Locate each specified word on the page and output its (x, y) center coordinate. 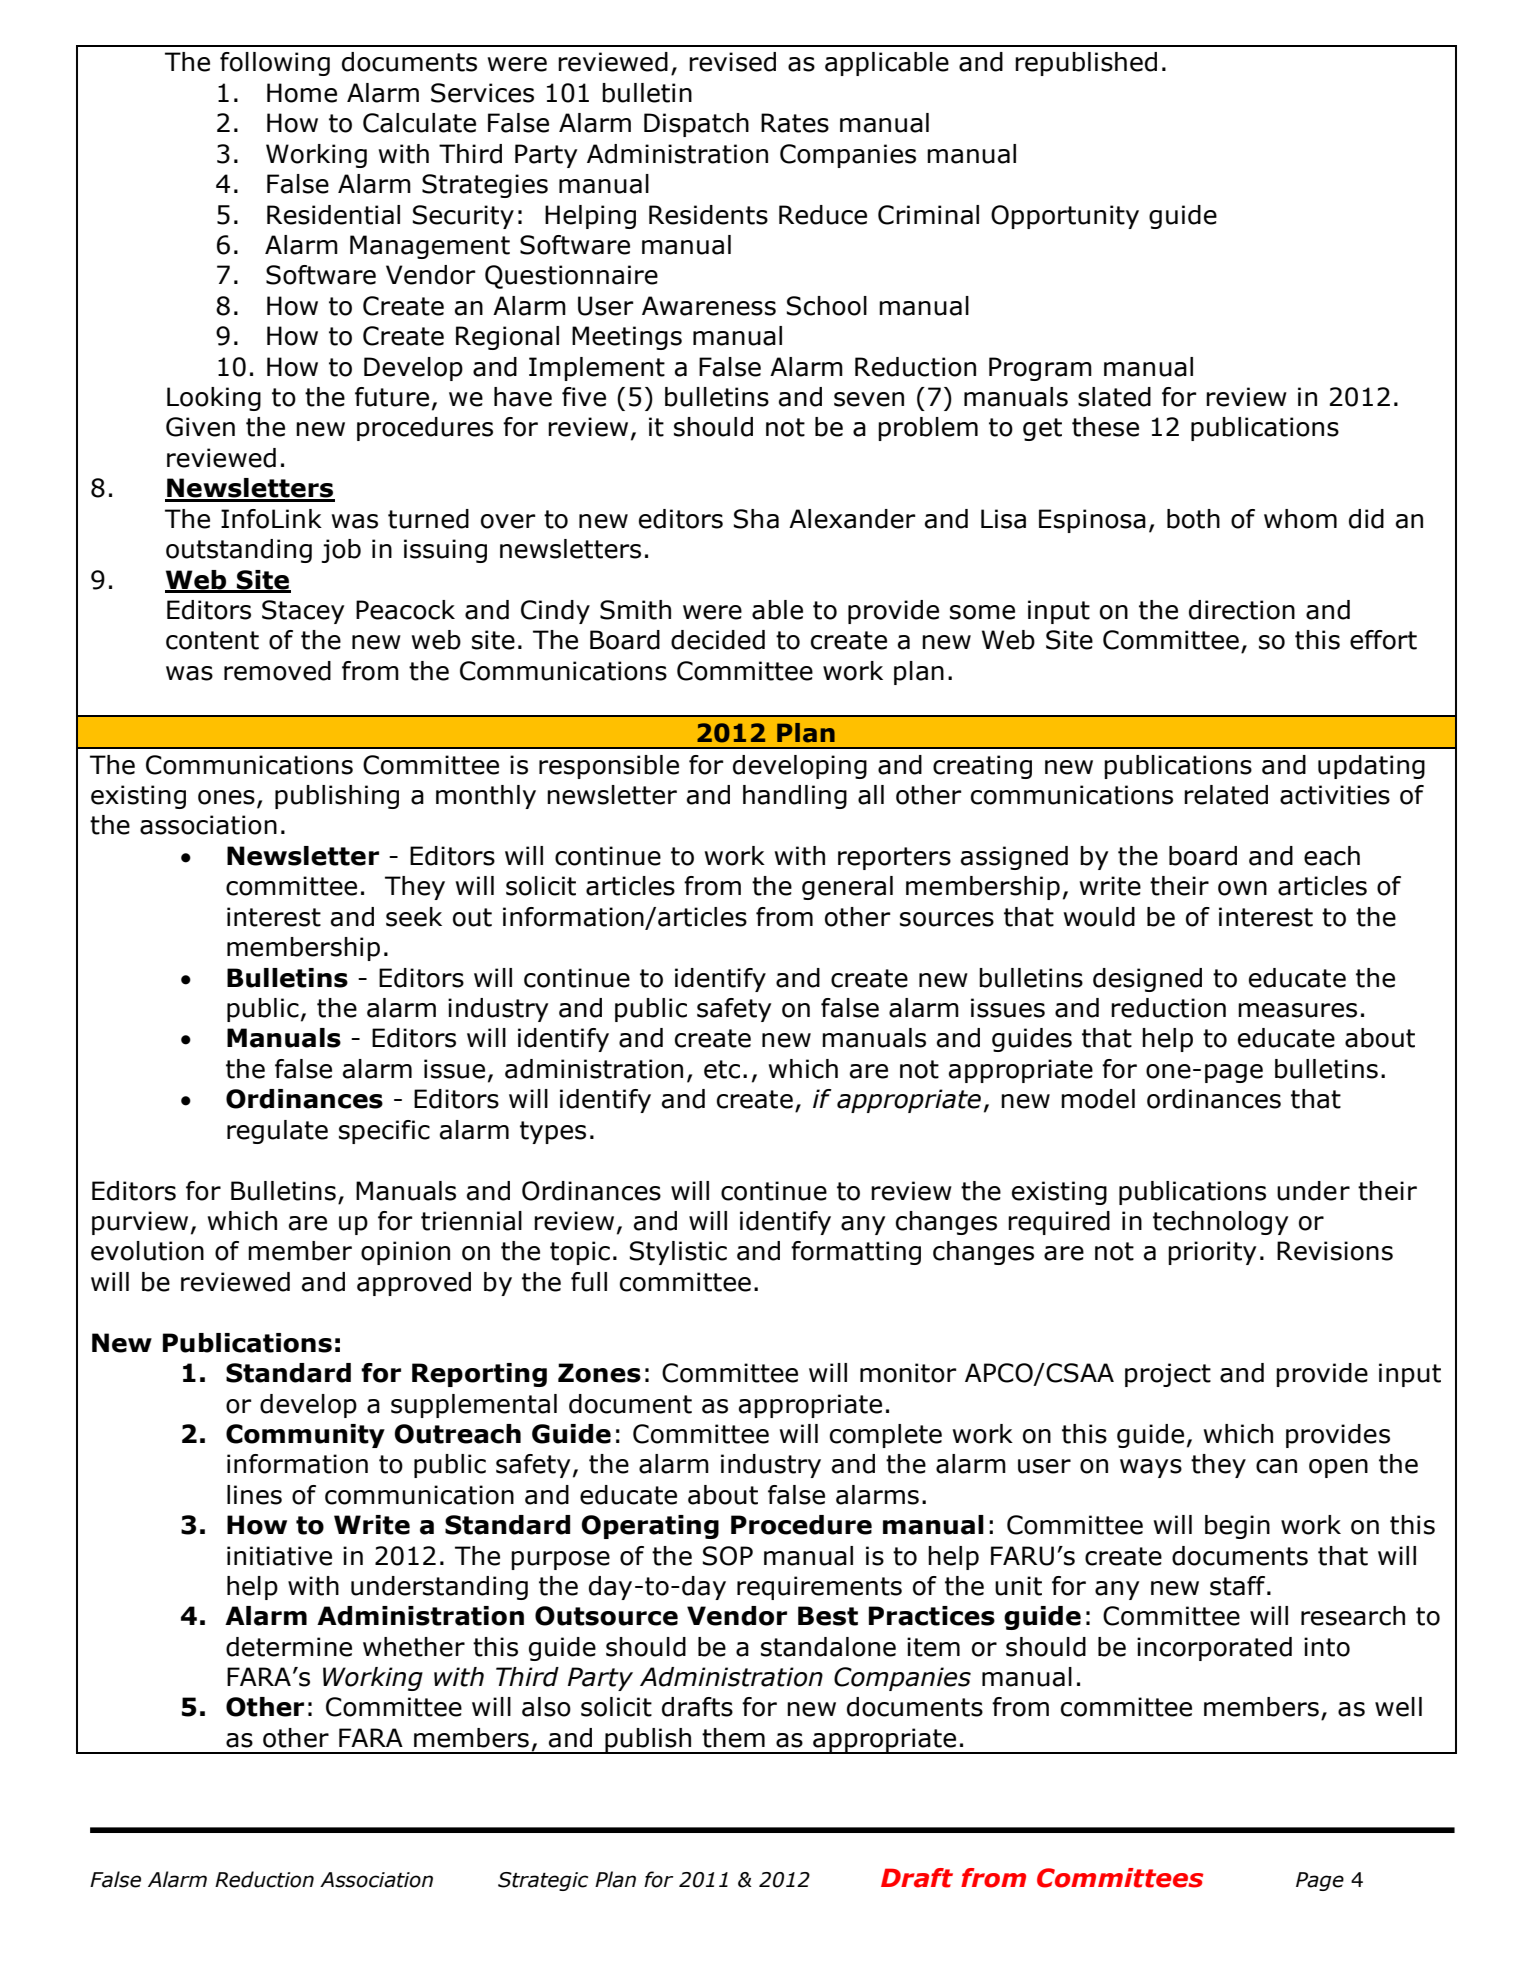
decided (718, 640)
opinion (405, 1253)
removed (277, 671)
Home (302, 93)
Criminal (928, 215)
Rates (795, 123)
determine (289, 1647)
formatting (856, 1253)
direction (1242, 610)
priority (1212, 1253)
